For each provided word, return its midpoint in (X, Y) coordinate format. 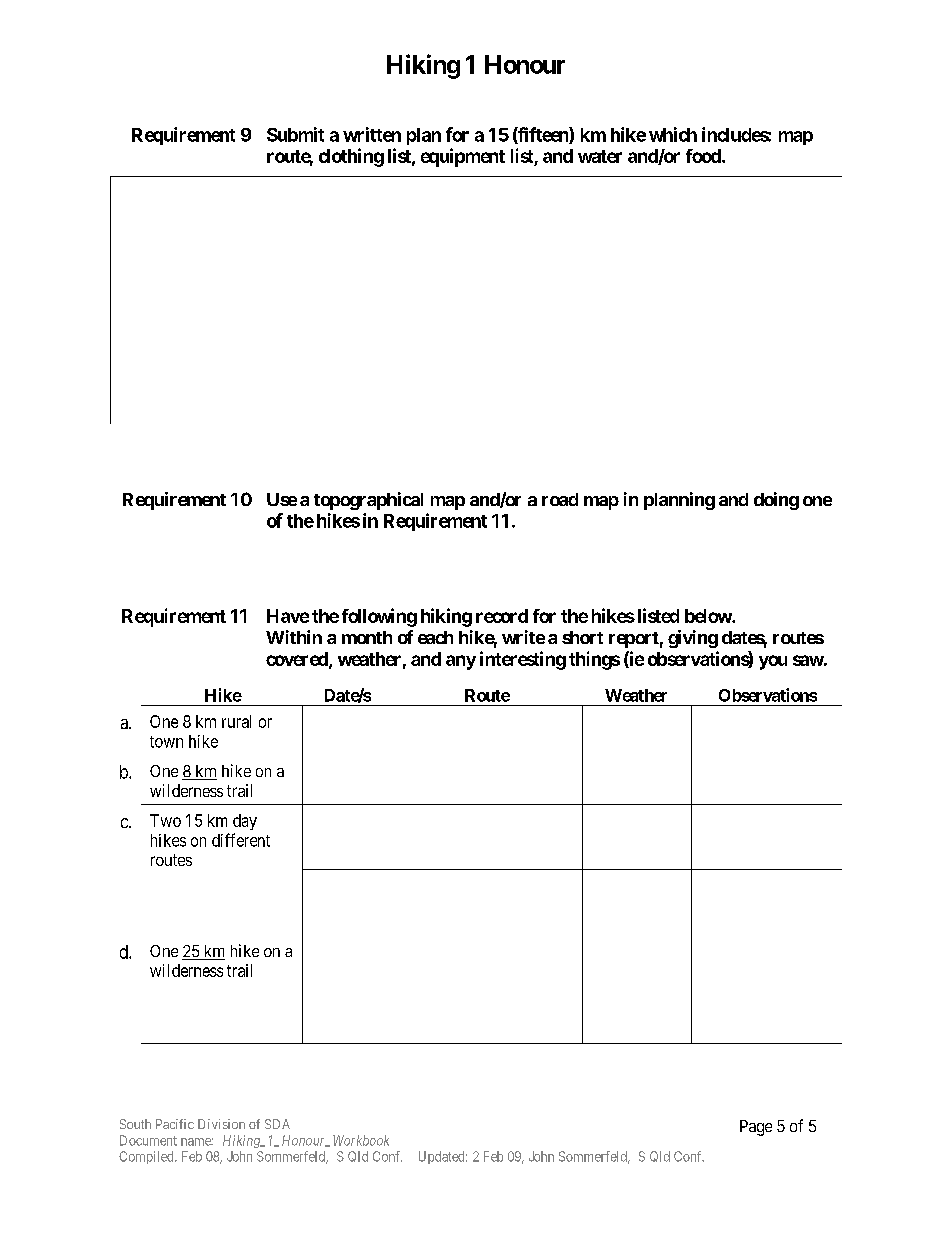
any (461, 662)
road (560, 499)
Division (221, 1124)
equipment (463, 157)
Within (294, 637)
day (245, 822)
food (704, 156)
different (241, 840)
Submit (295, 134)
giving (693, 639)
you (773, 662)
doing (776, 501)
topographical (368, 501)
